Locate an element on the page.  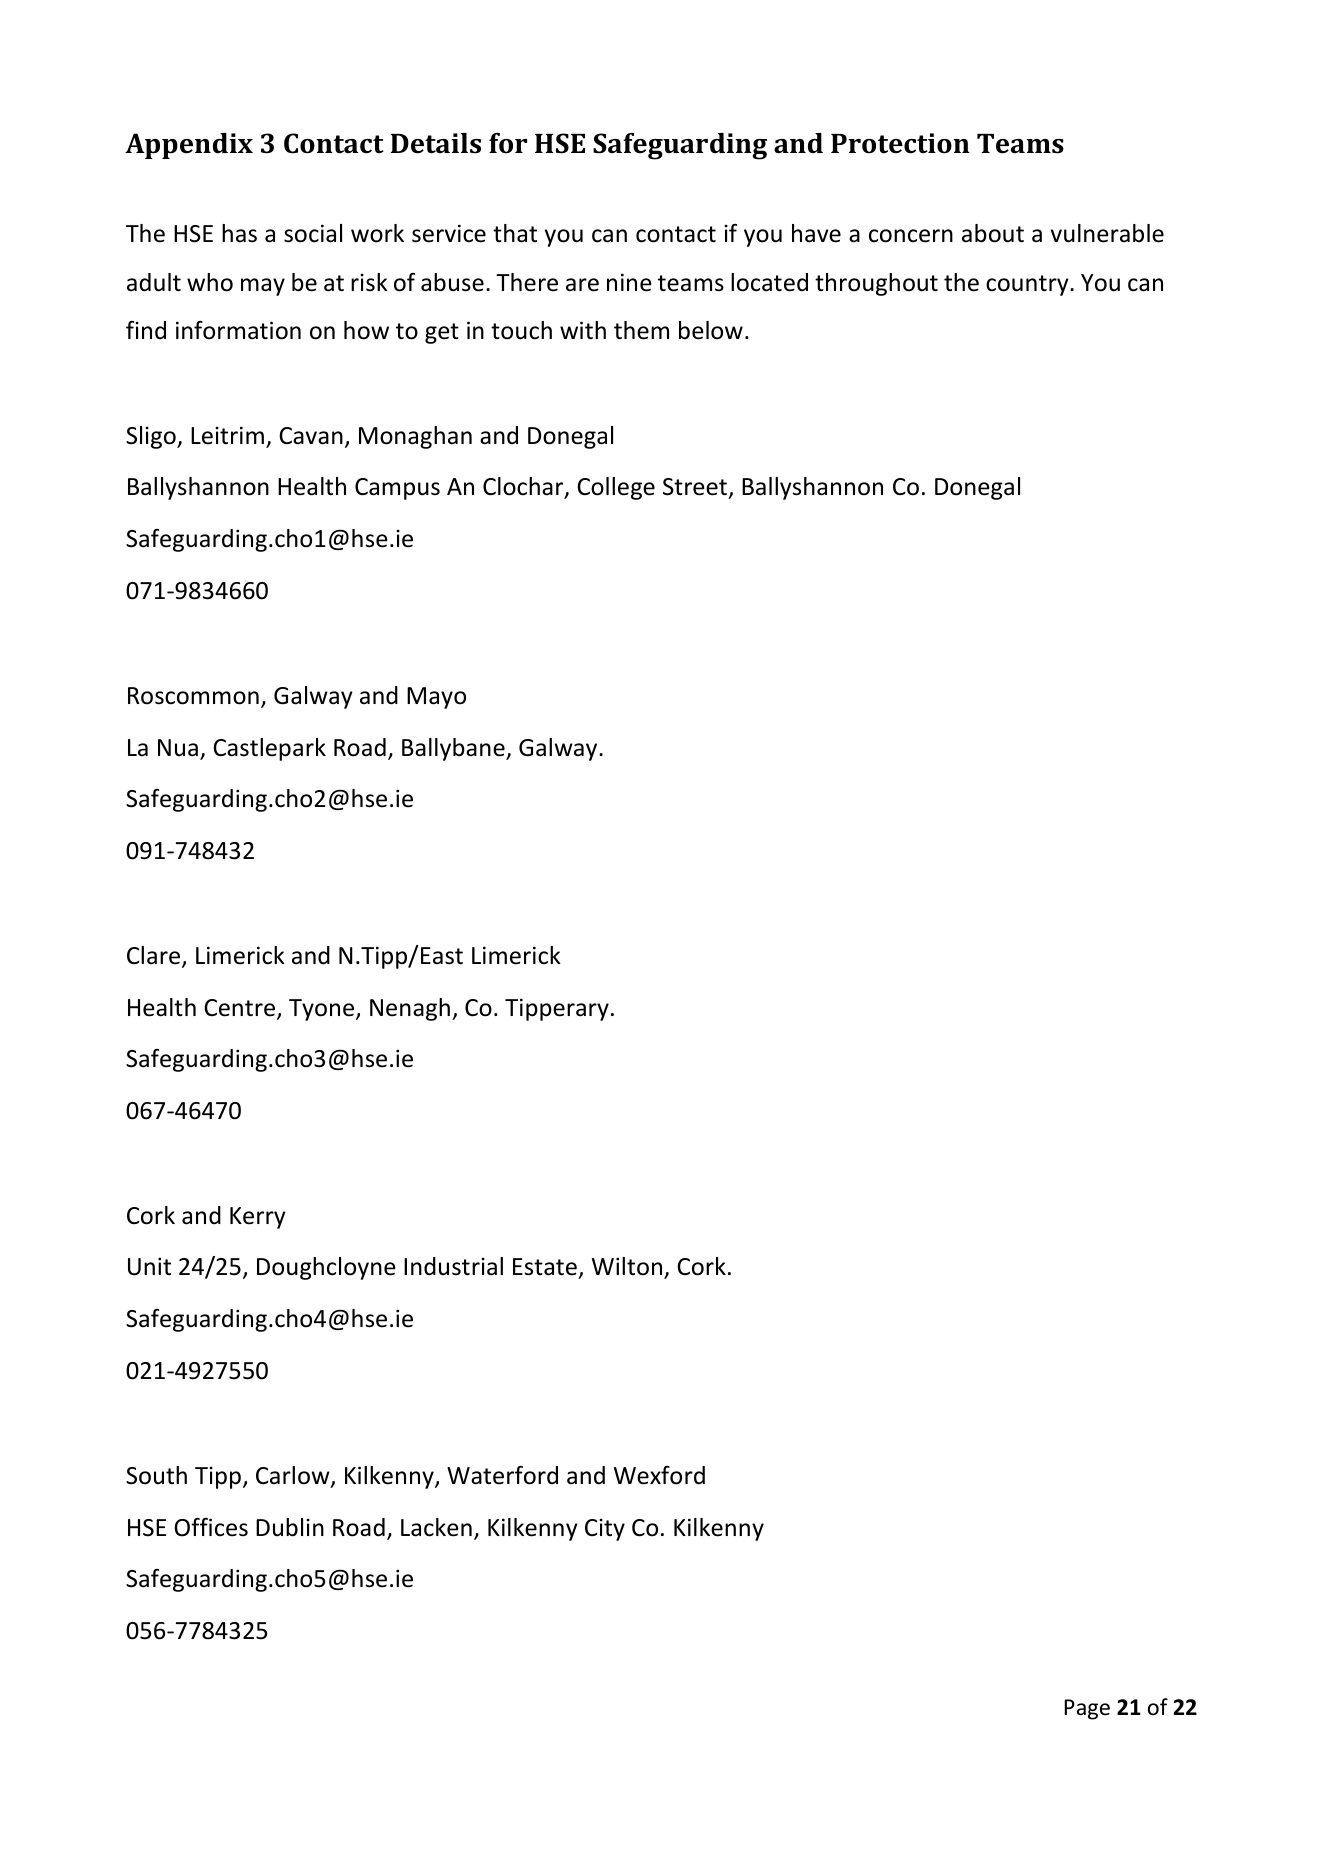
City is located at coordinates (605, 1529).
